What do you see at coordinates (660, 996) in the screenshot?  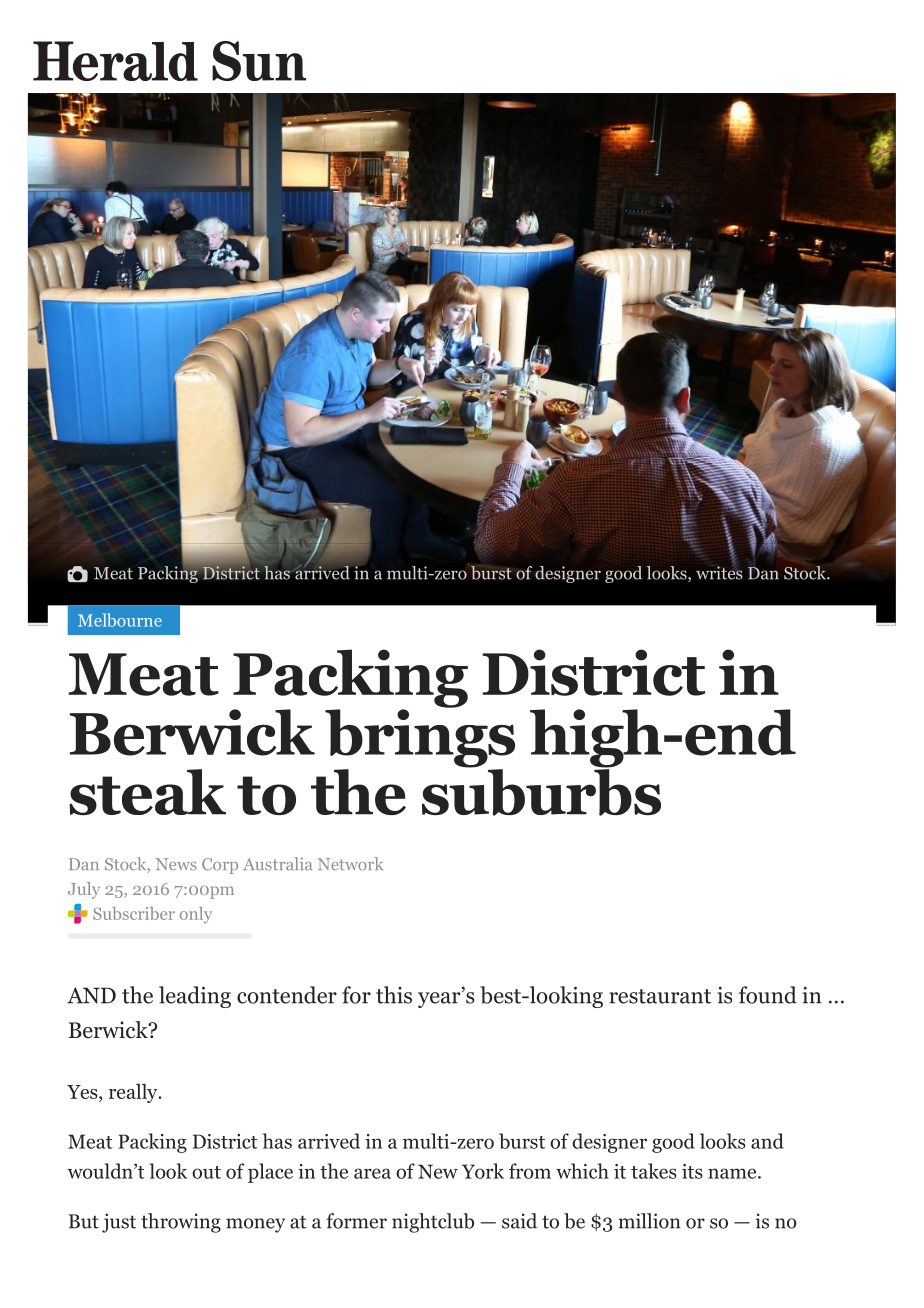 I see `restaurant` at bounding box center [660, 996].
